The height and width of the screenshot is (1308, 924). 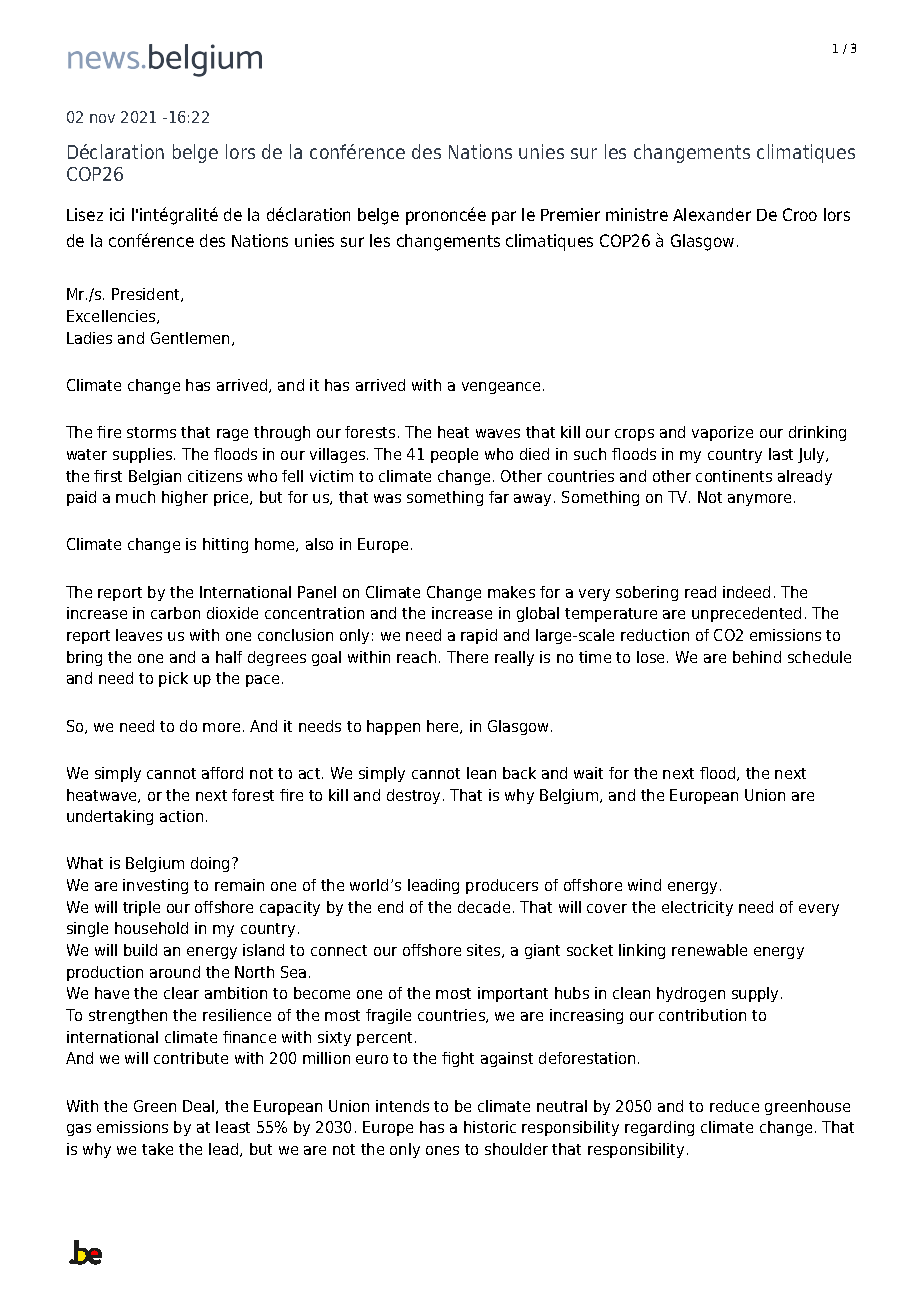 I want to click on people, so click(x=454, y=455).
